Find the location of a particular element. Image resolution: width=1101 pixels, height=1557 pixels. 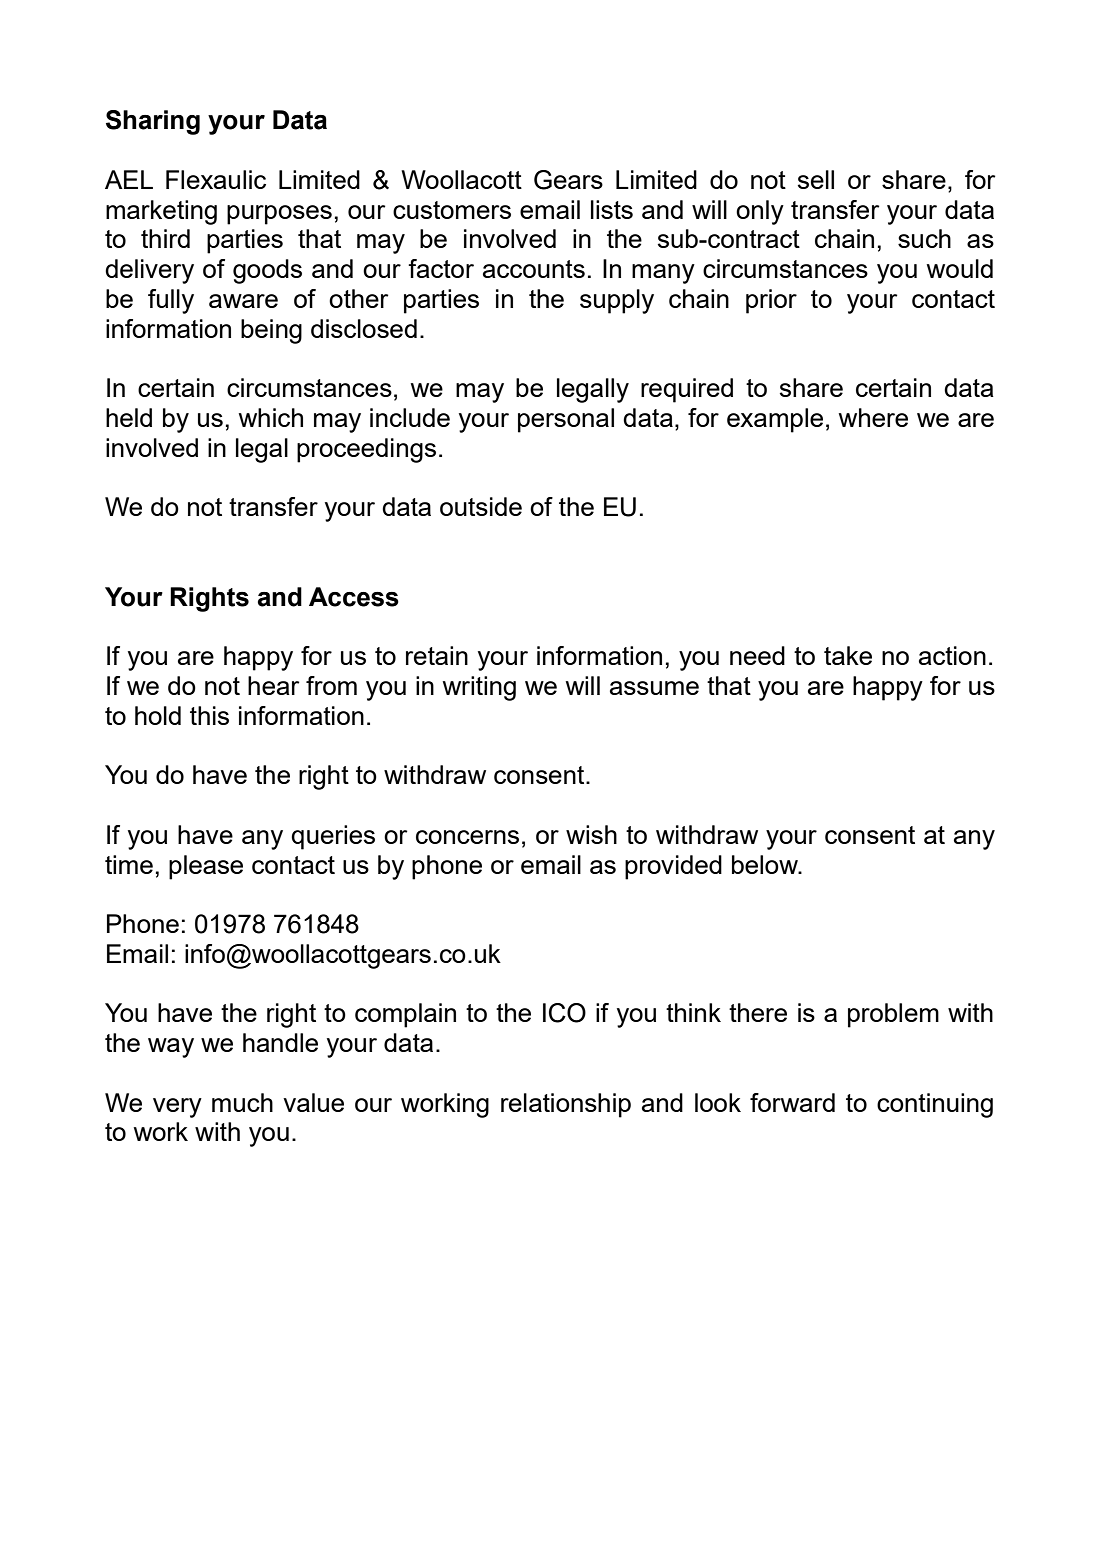

much is located at coordinates (242, 1102).
